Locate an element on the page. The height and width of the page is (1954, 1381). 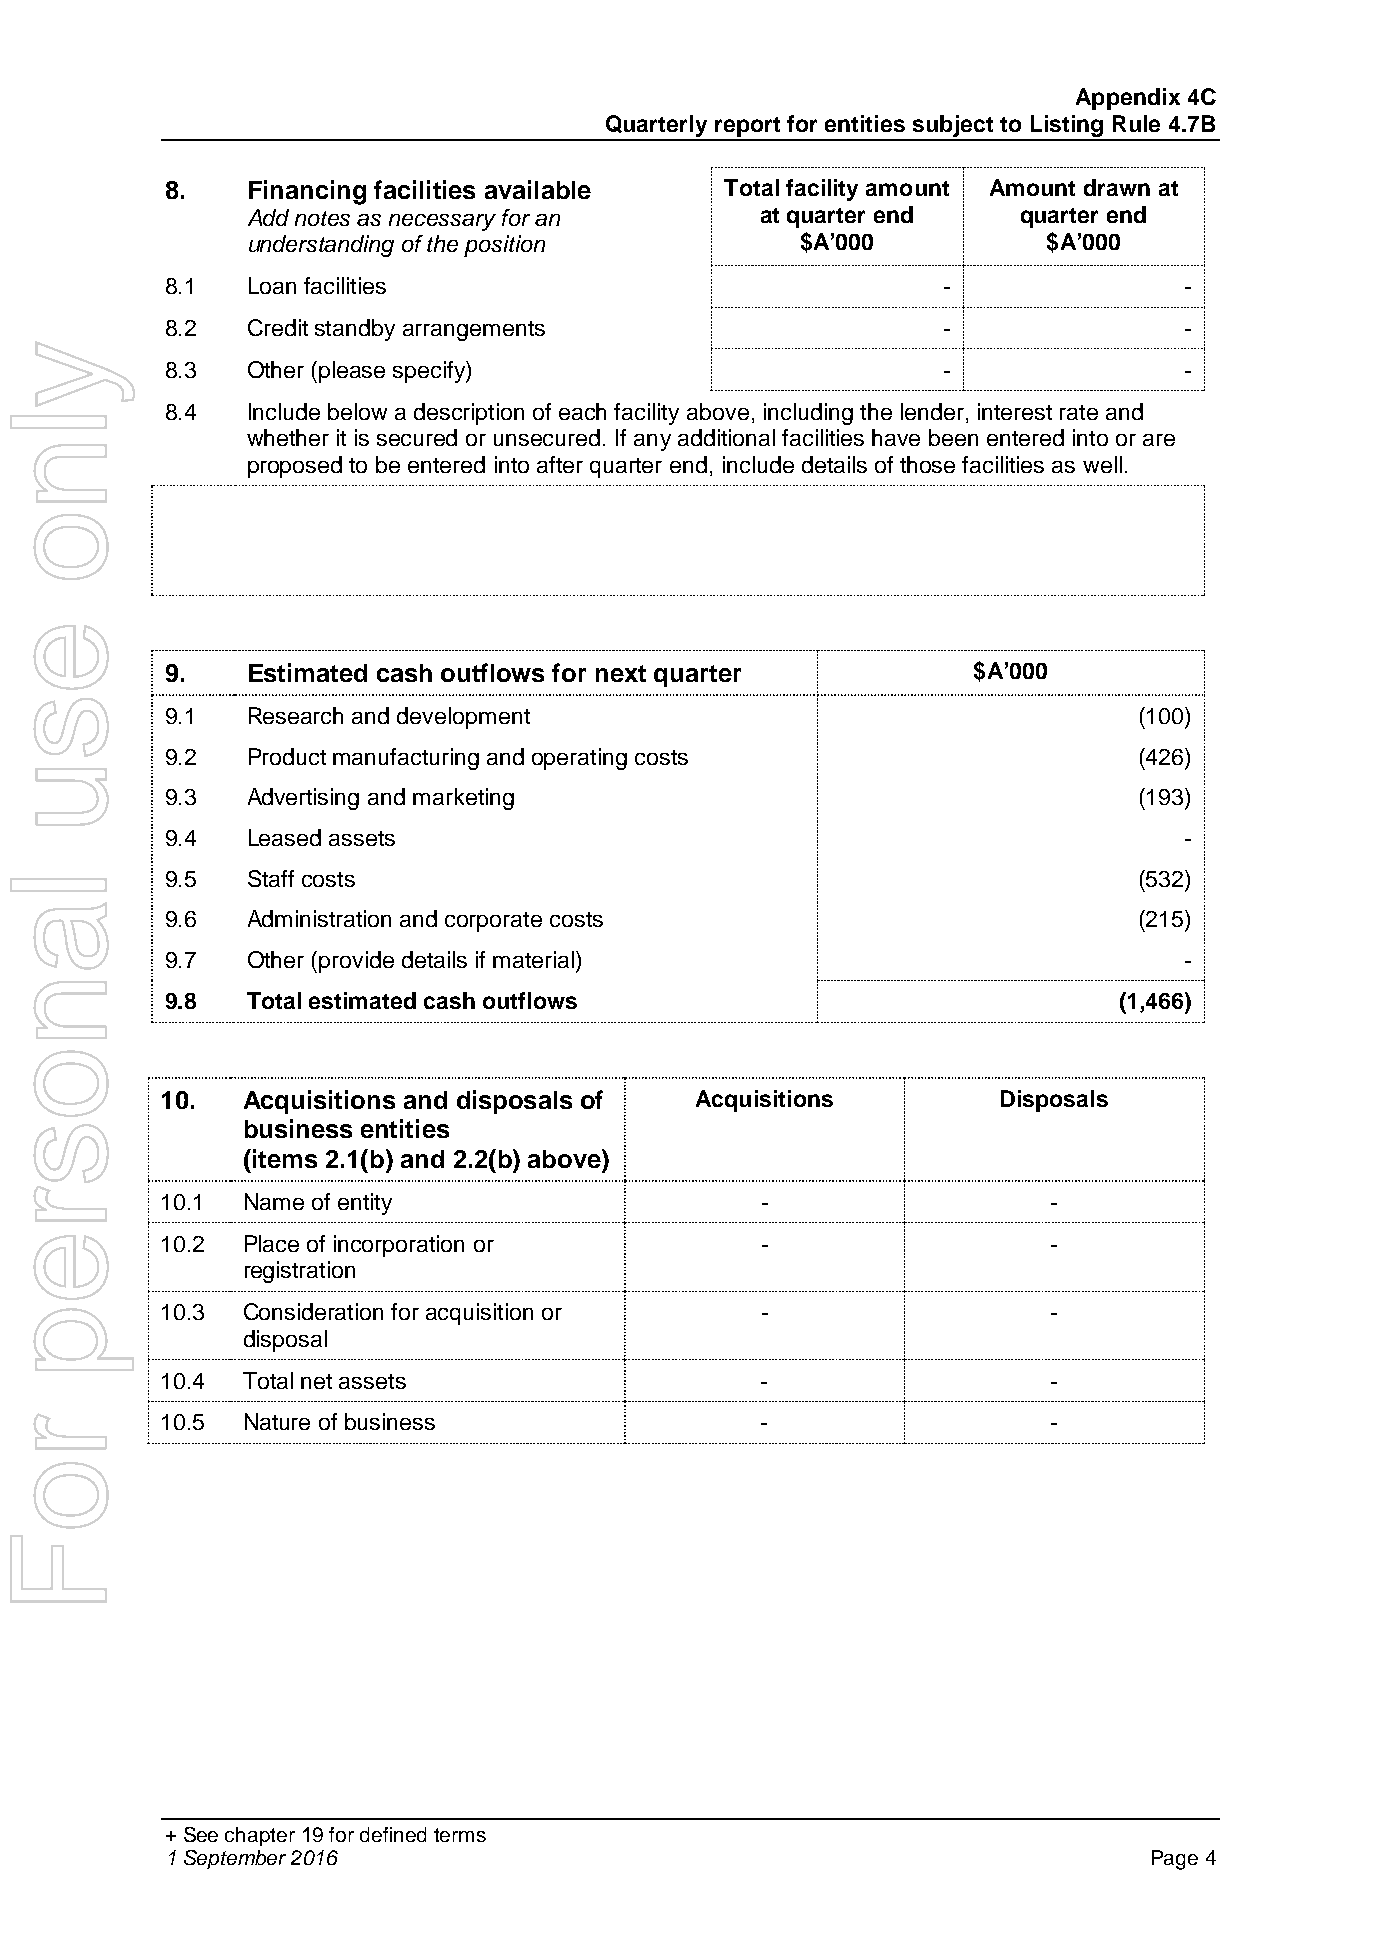
chapter is located at coordinates (260, 1836).
